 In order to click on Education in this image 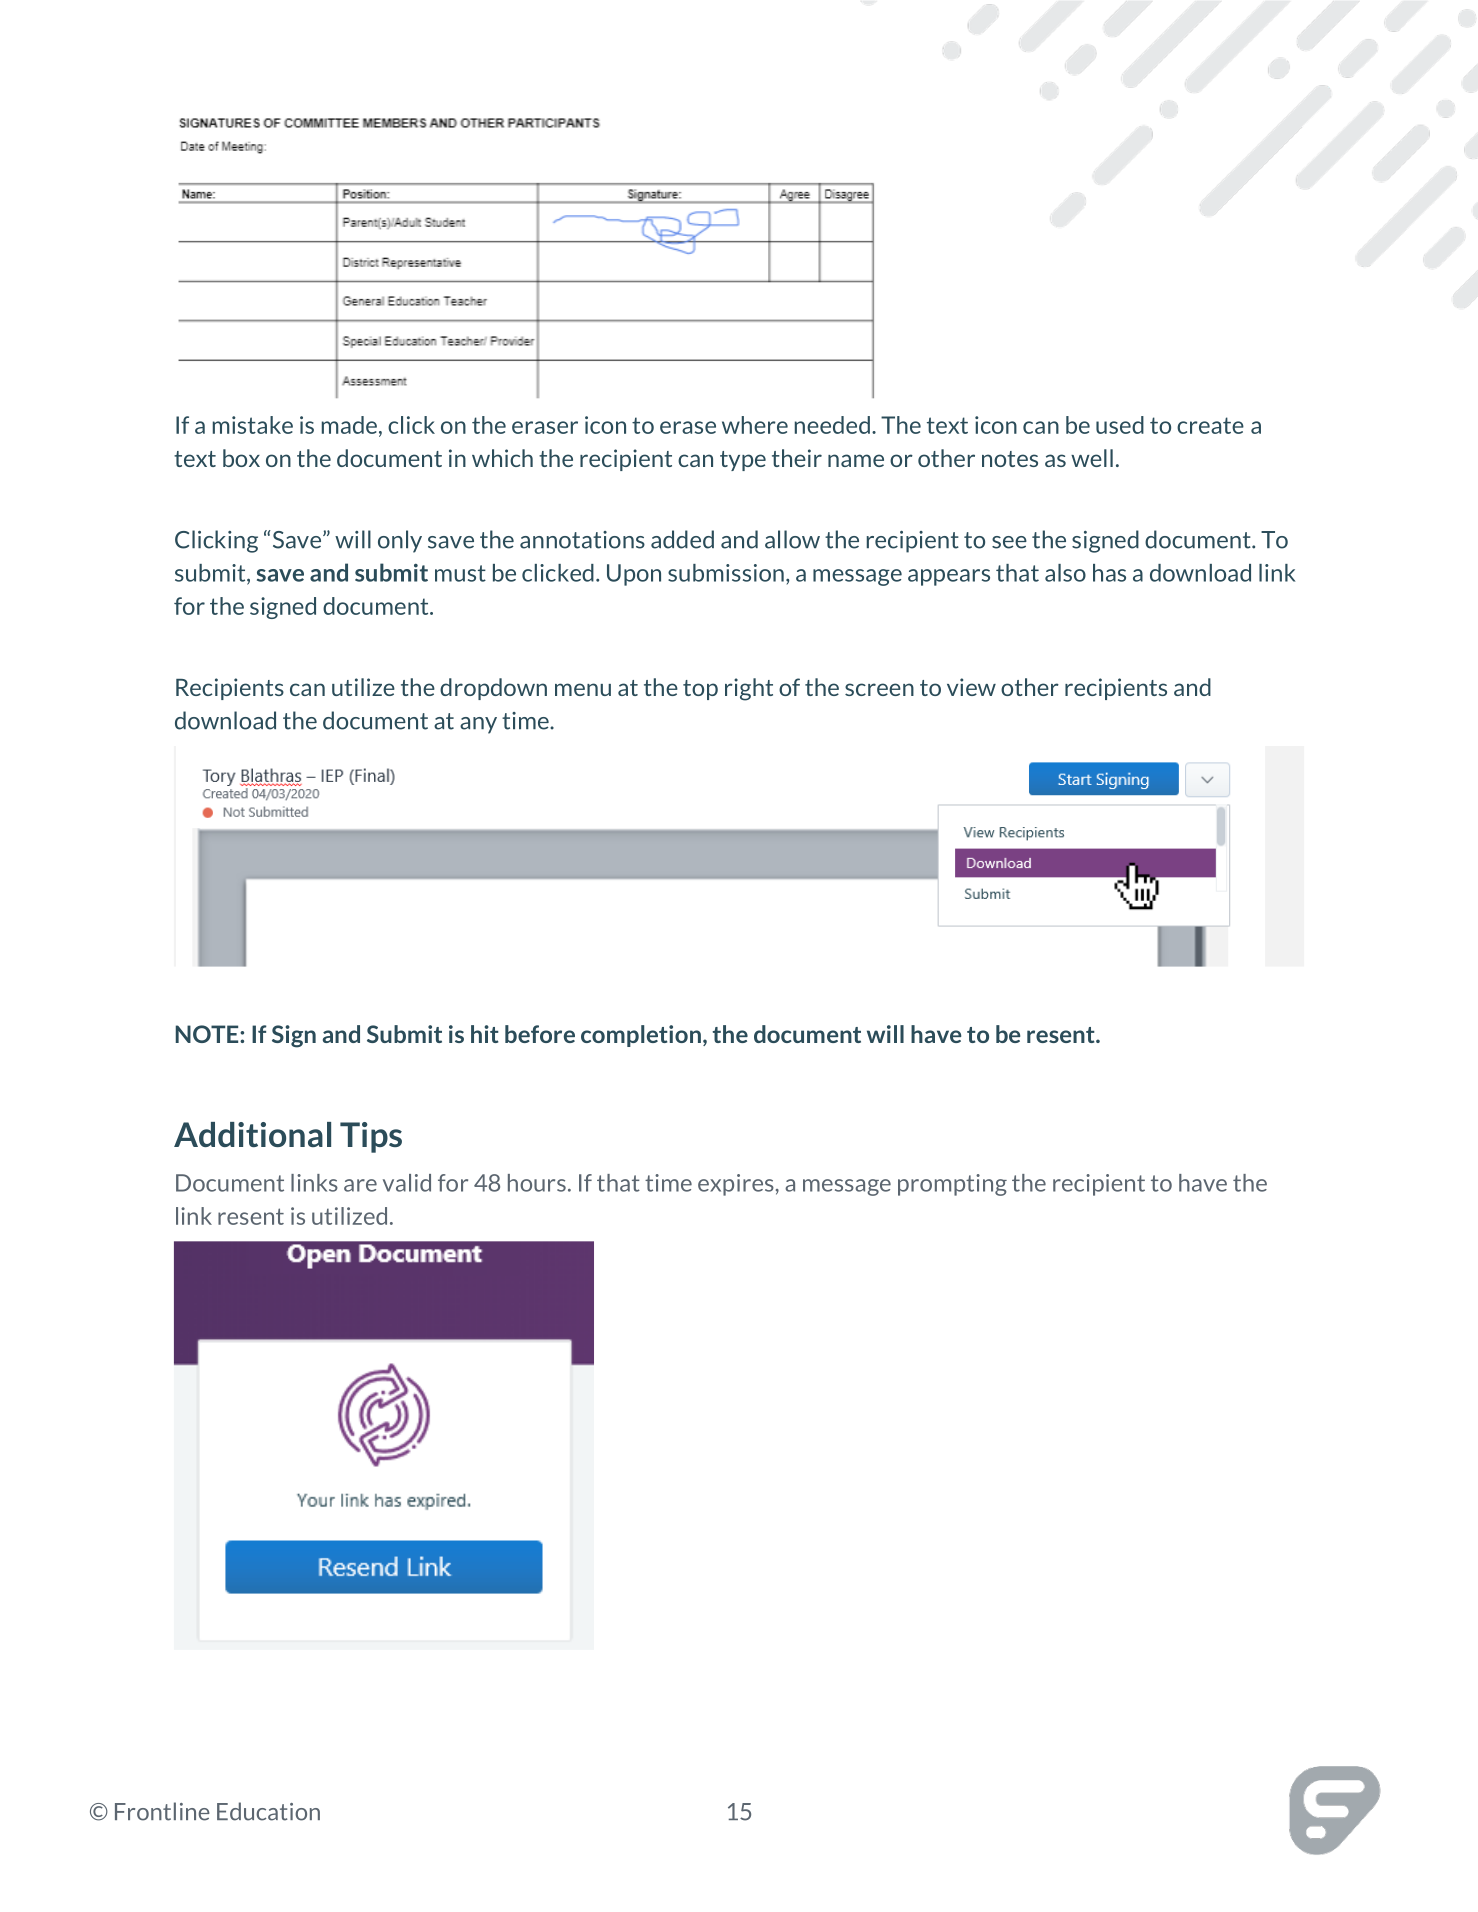, I will do `click(268, 1811)`.
